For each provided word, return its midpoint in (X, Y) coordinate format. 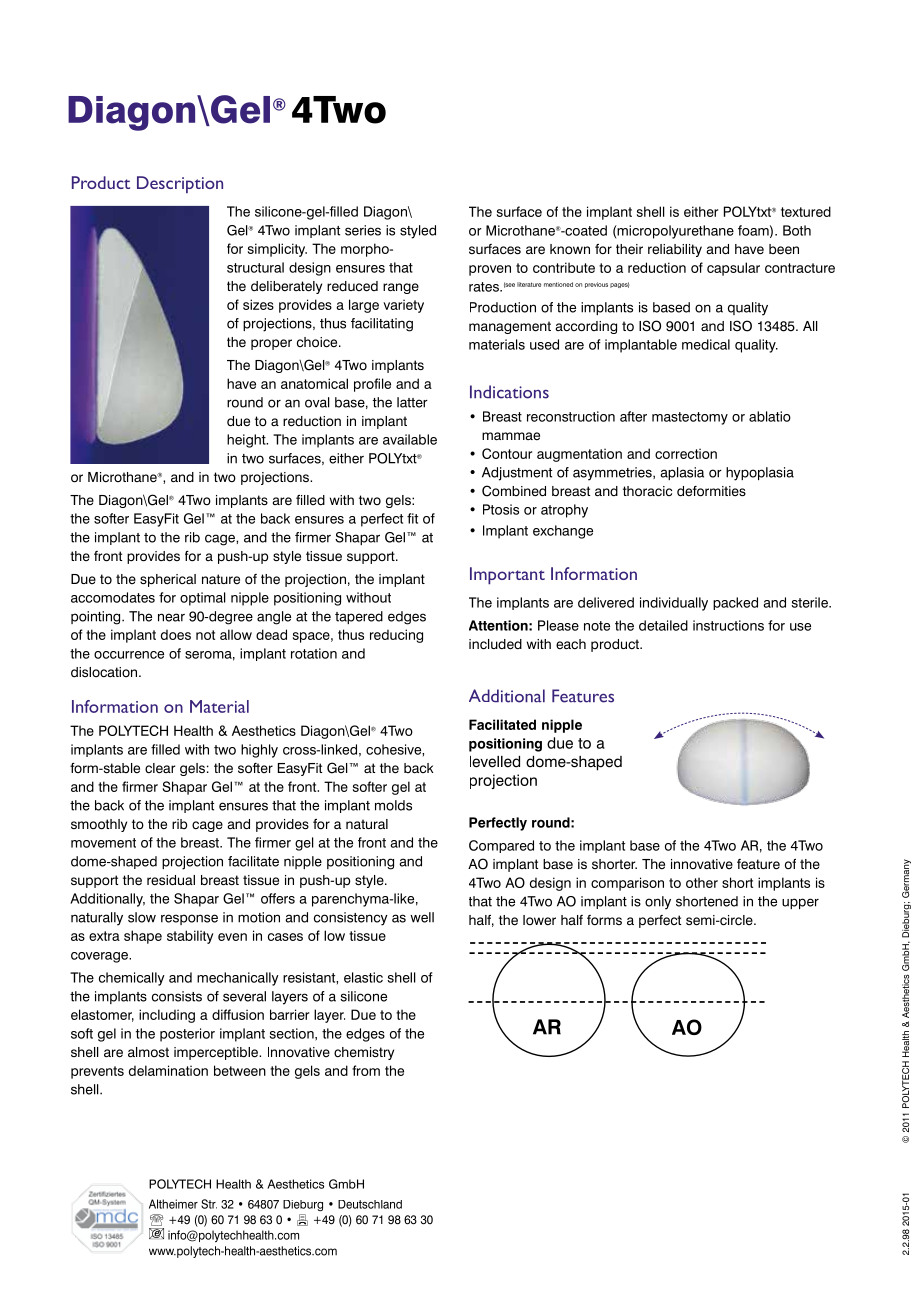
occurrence (129, 655)
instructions (728, 625)
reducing (396, 636)
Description (180, 184)
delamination (168, 1070)
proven (490, 270)
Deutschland (370, 1204)
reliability (675, 250)
